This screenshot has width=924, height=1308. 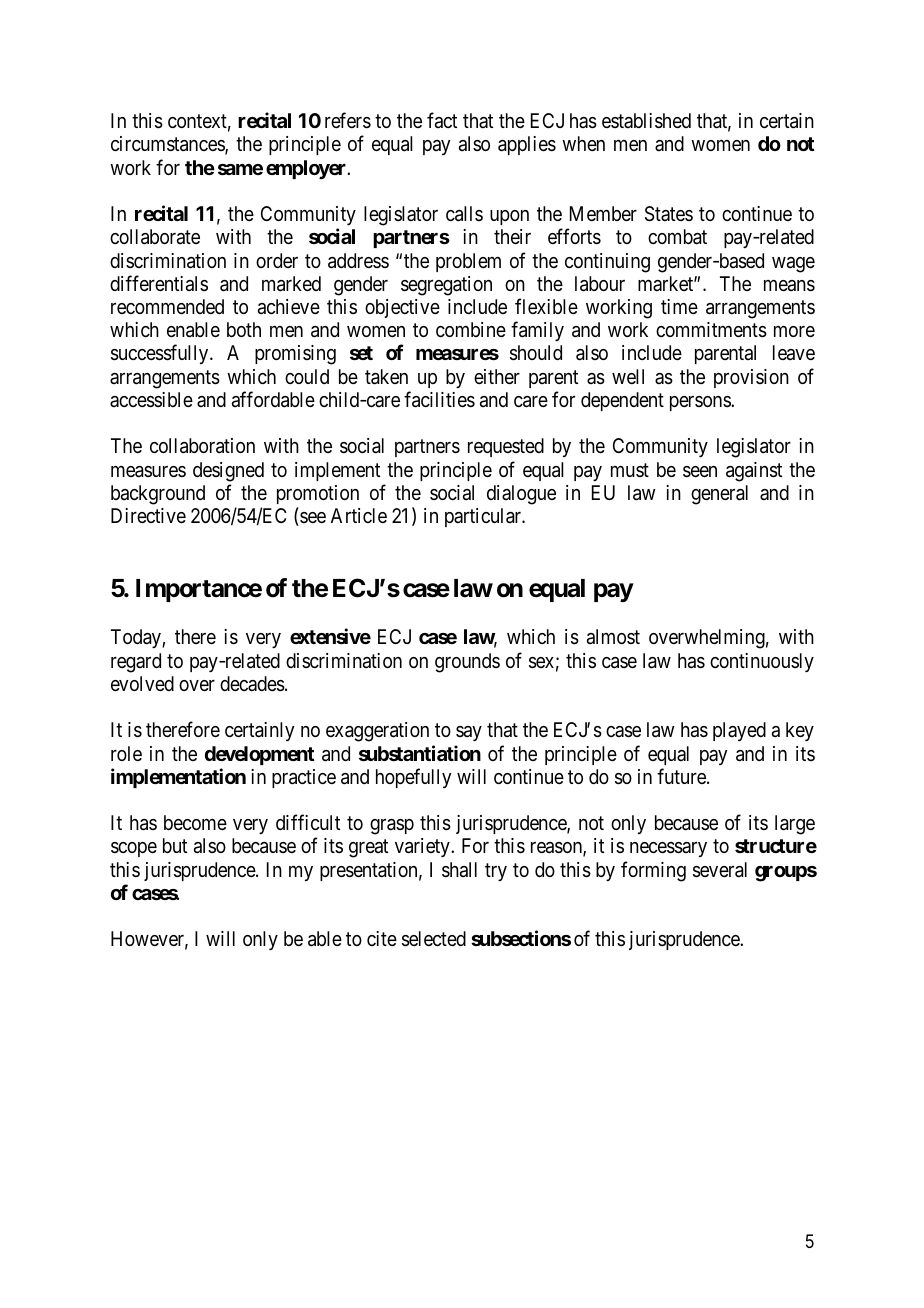 What do you see at coordinates (442, 120) in the screenshot?
I see `fact` at bounding box center [442, 120].
